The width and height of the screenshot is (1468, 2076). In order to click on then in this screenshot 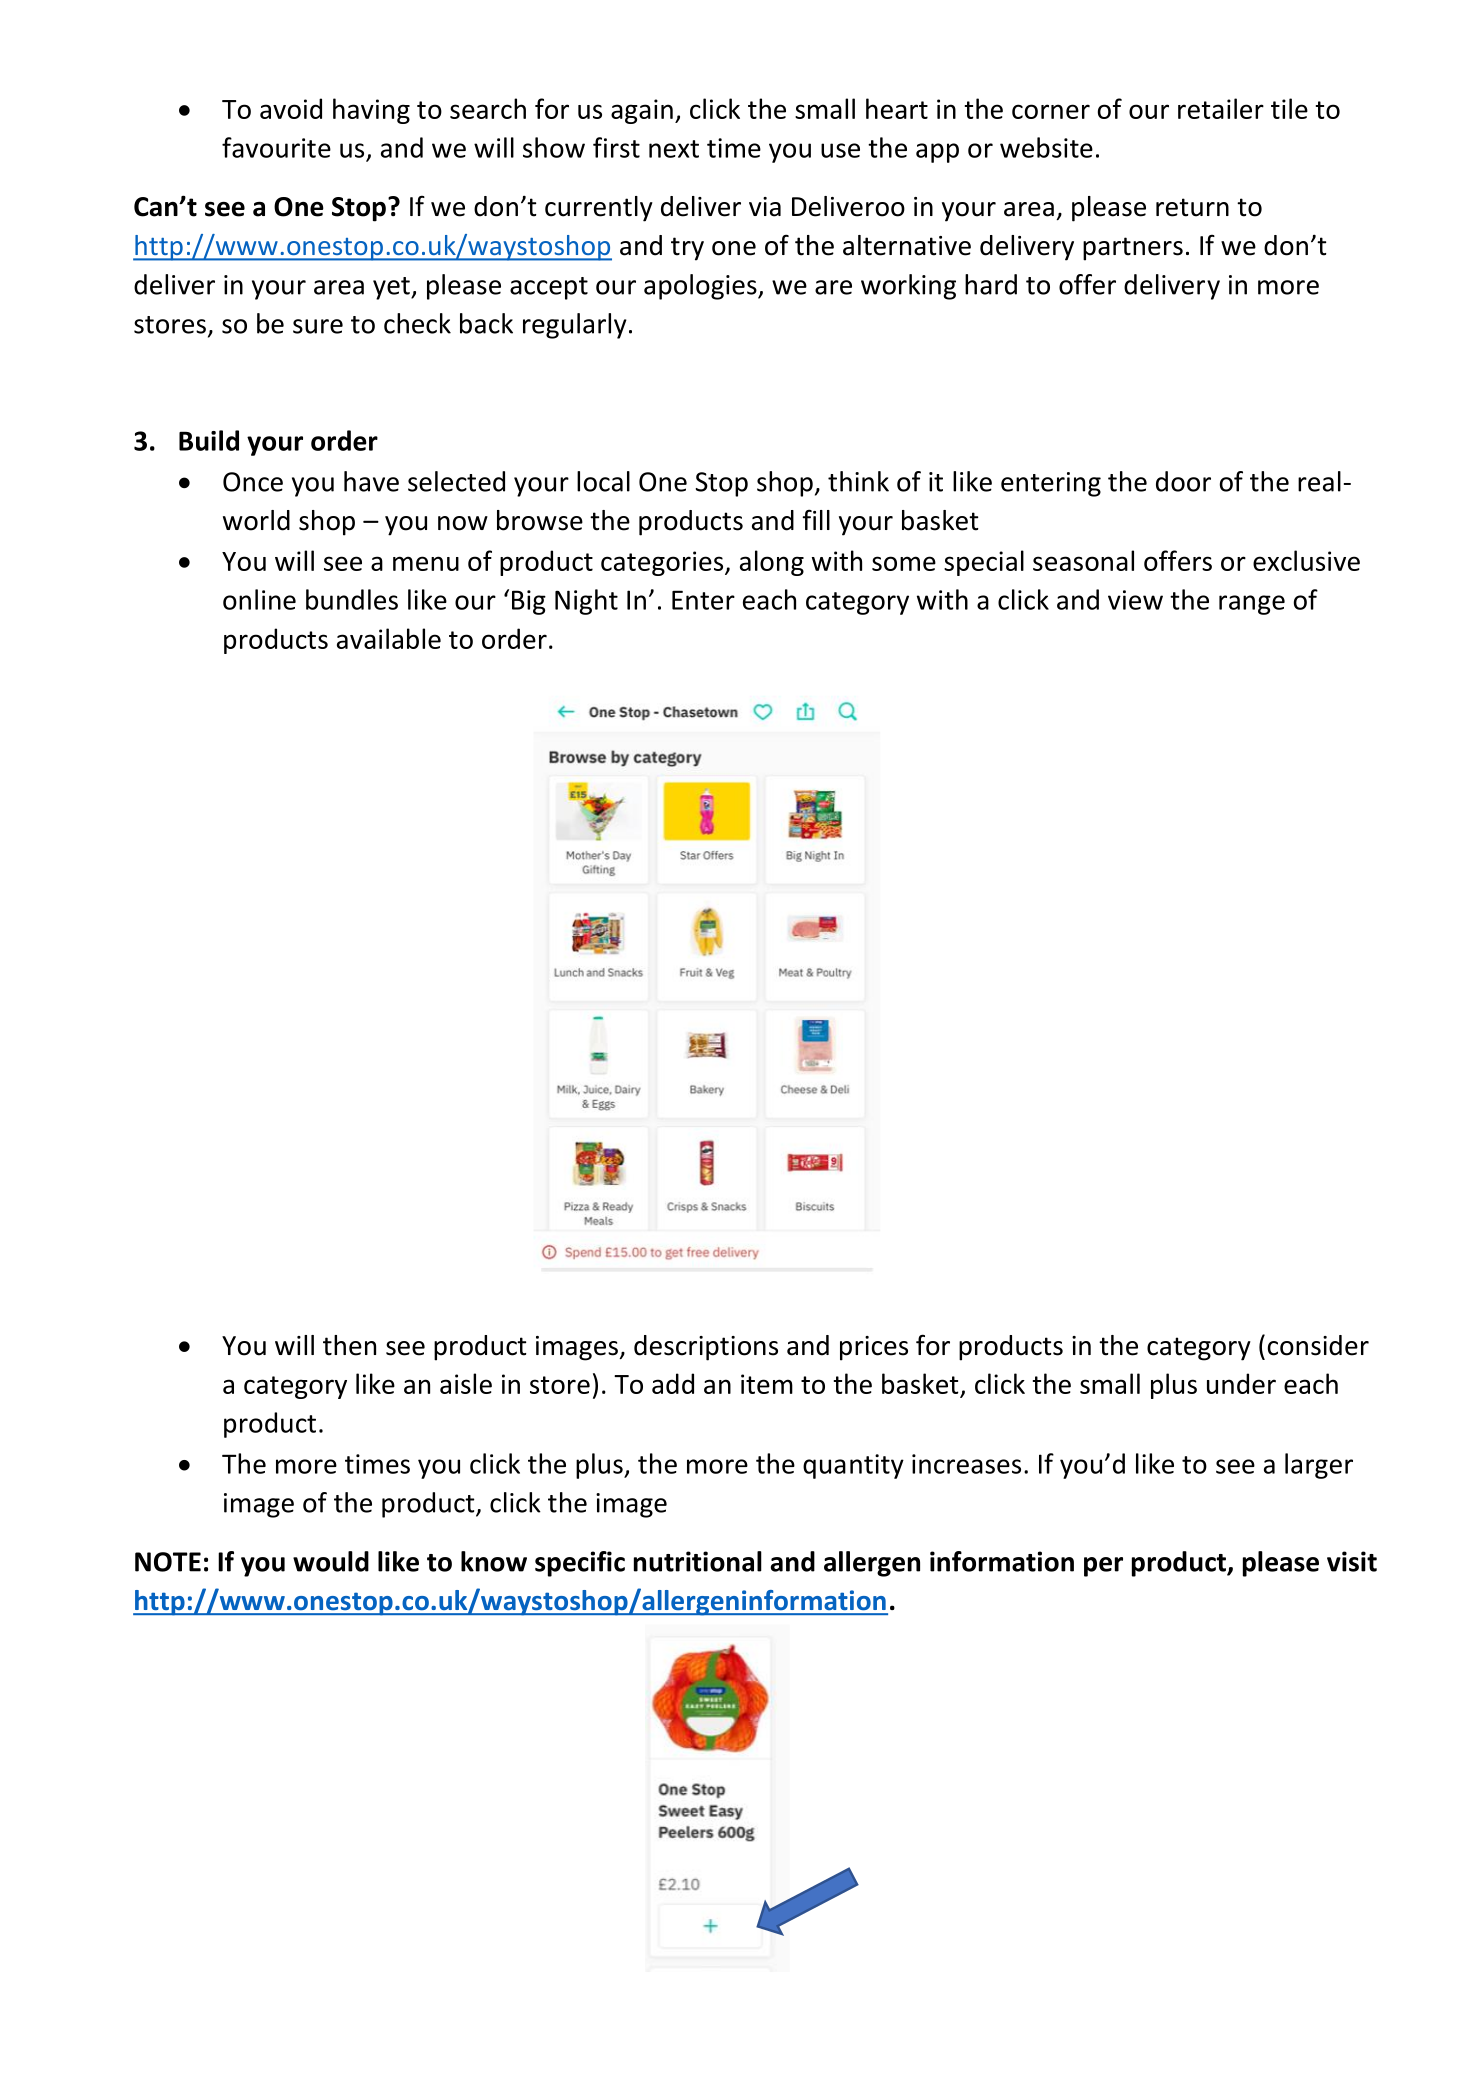, I will do `click(349, 1345)`.
